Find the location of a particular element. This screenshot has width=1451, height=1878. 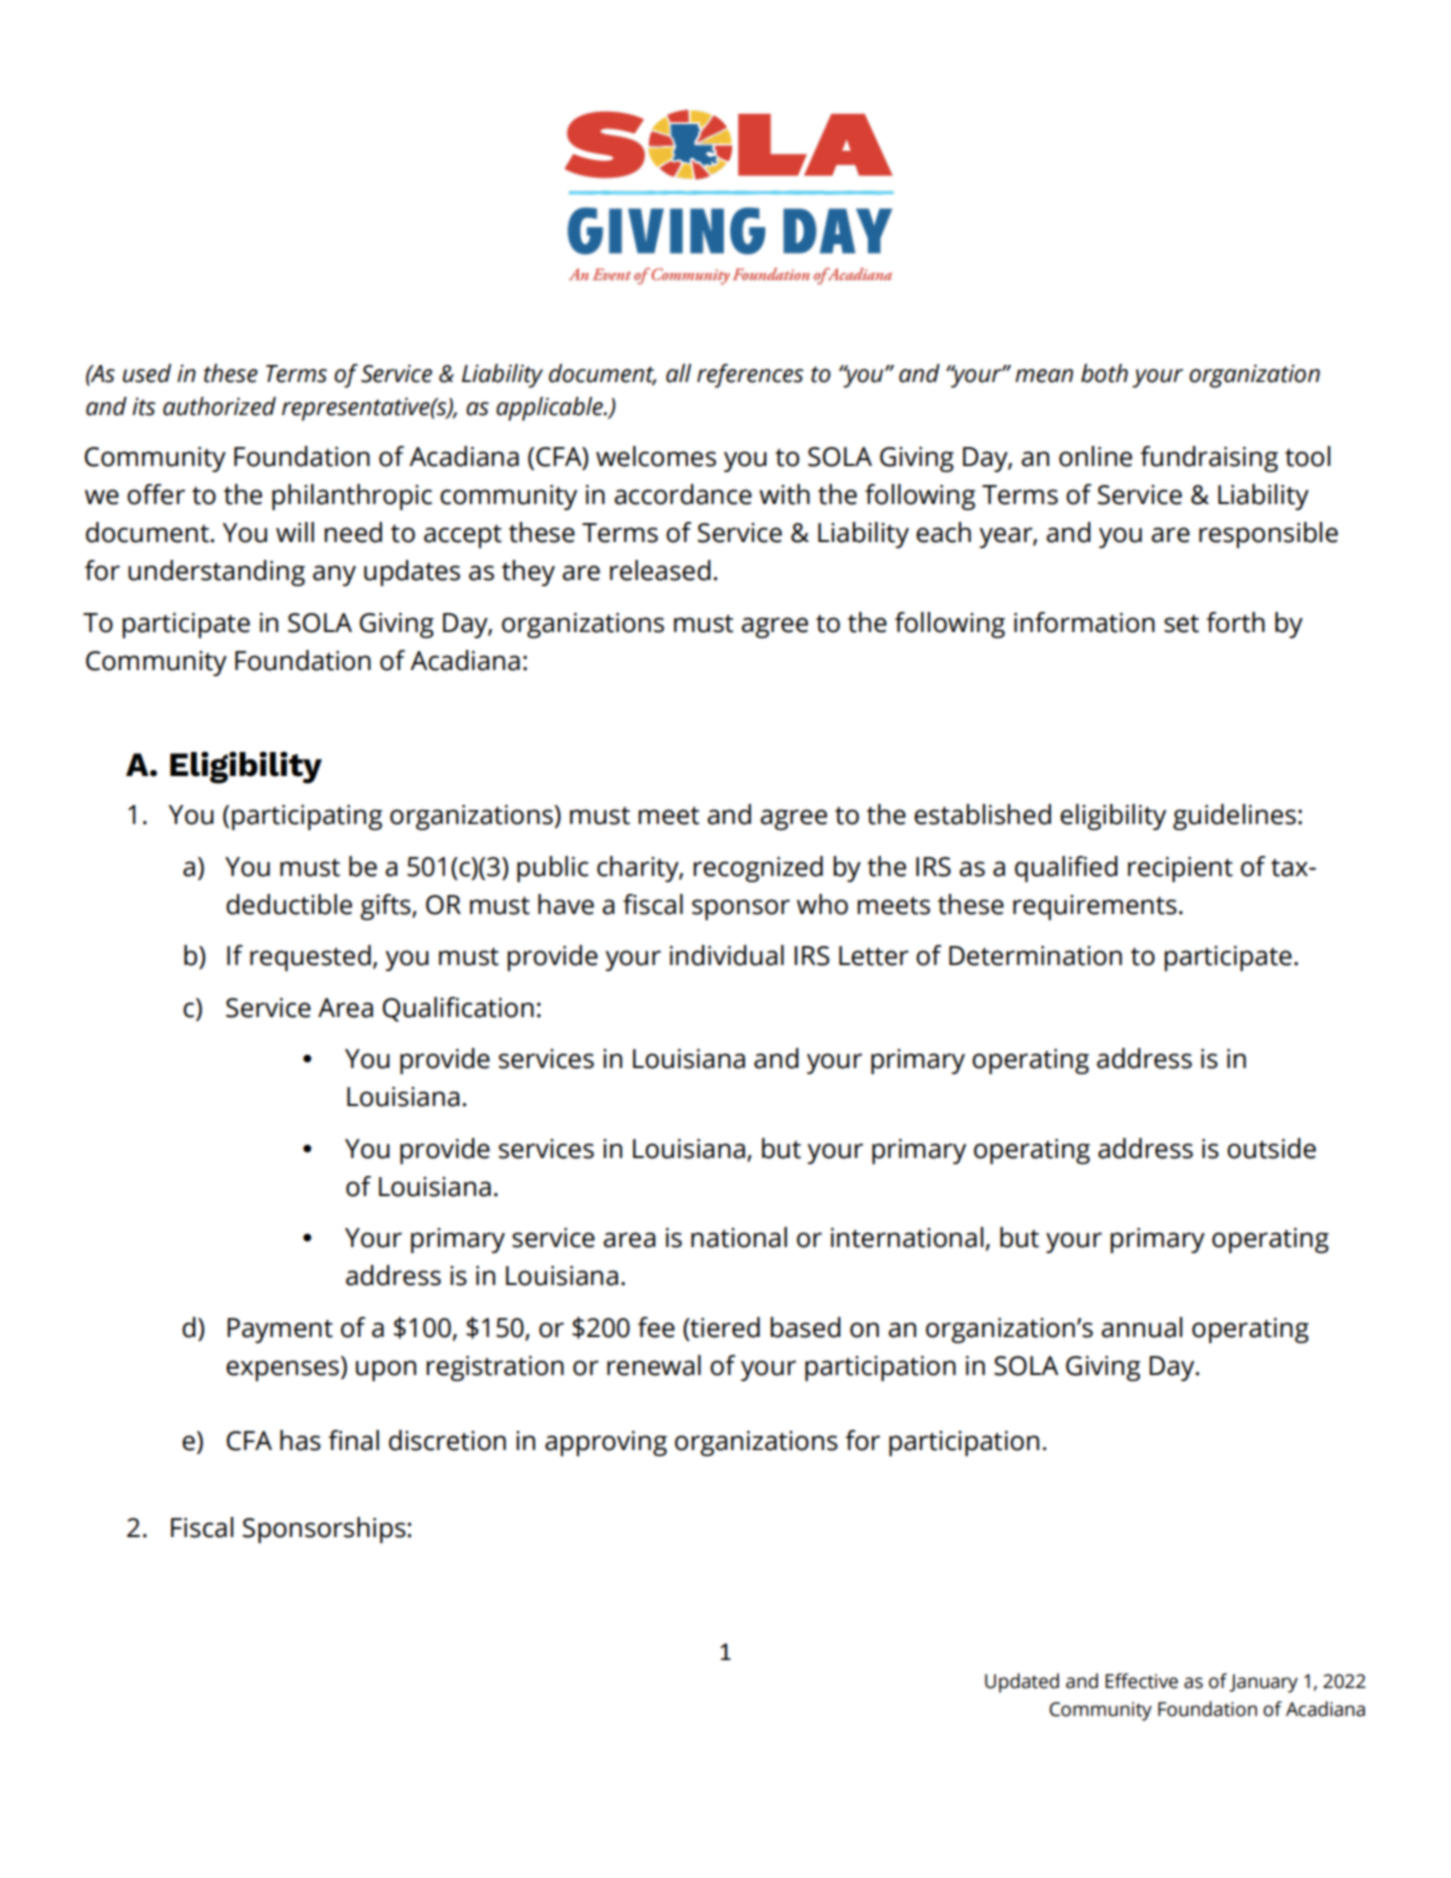

Payment is located at coordinates (280, 1330).
